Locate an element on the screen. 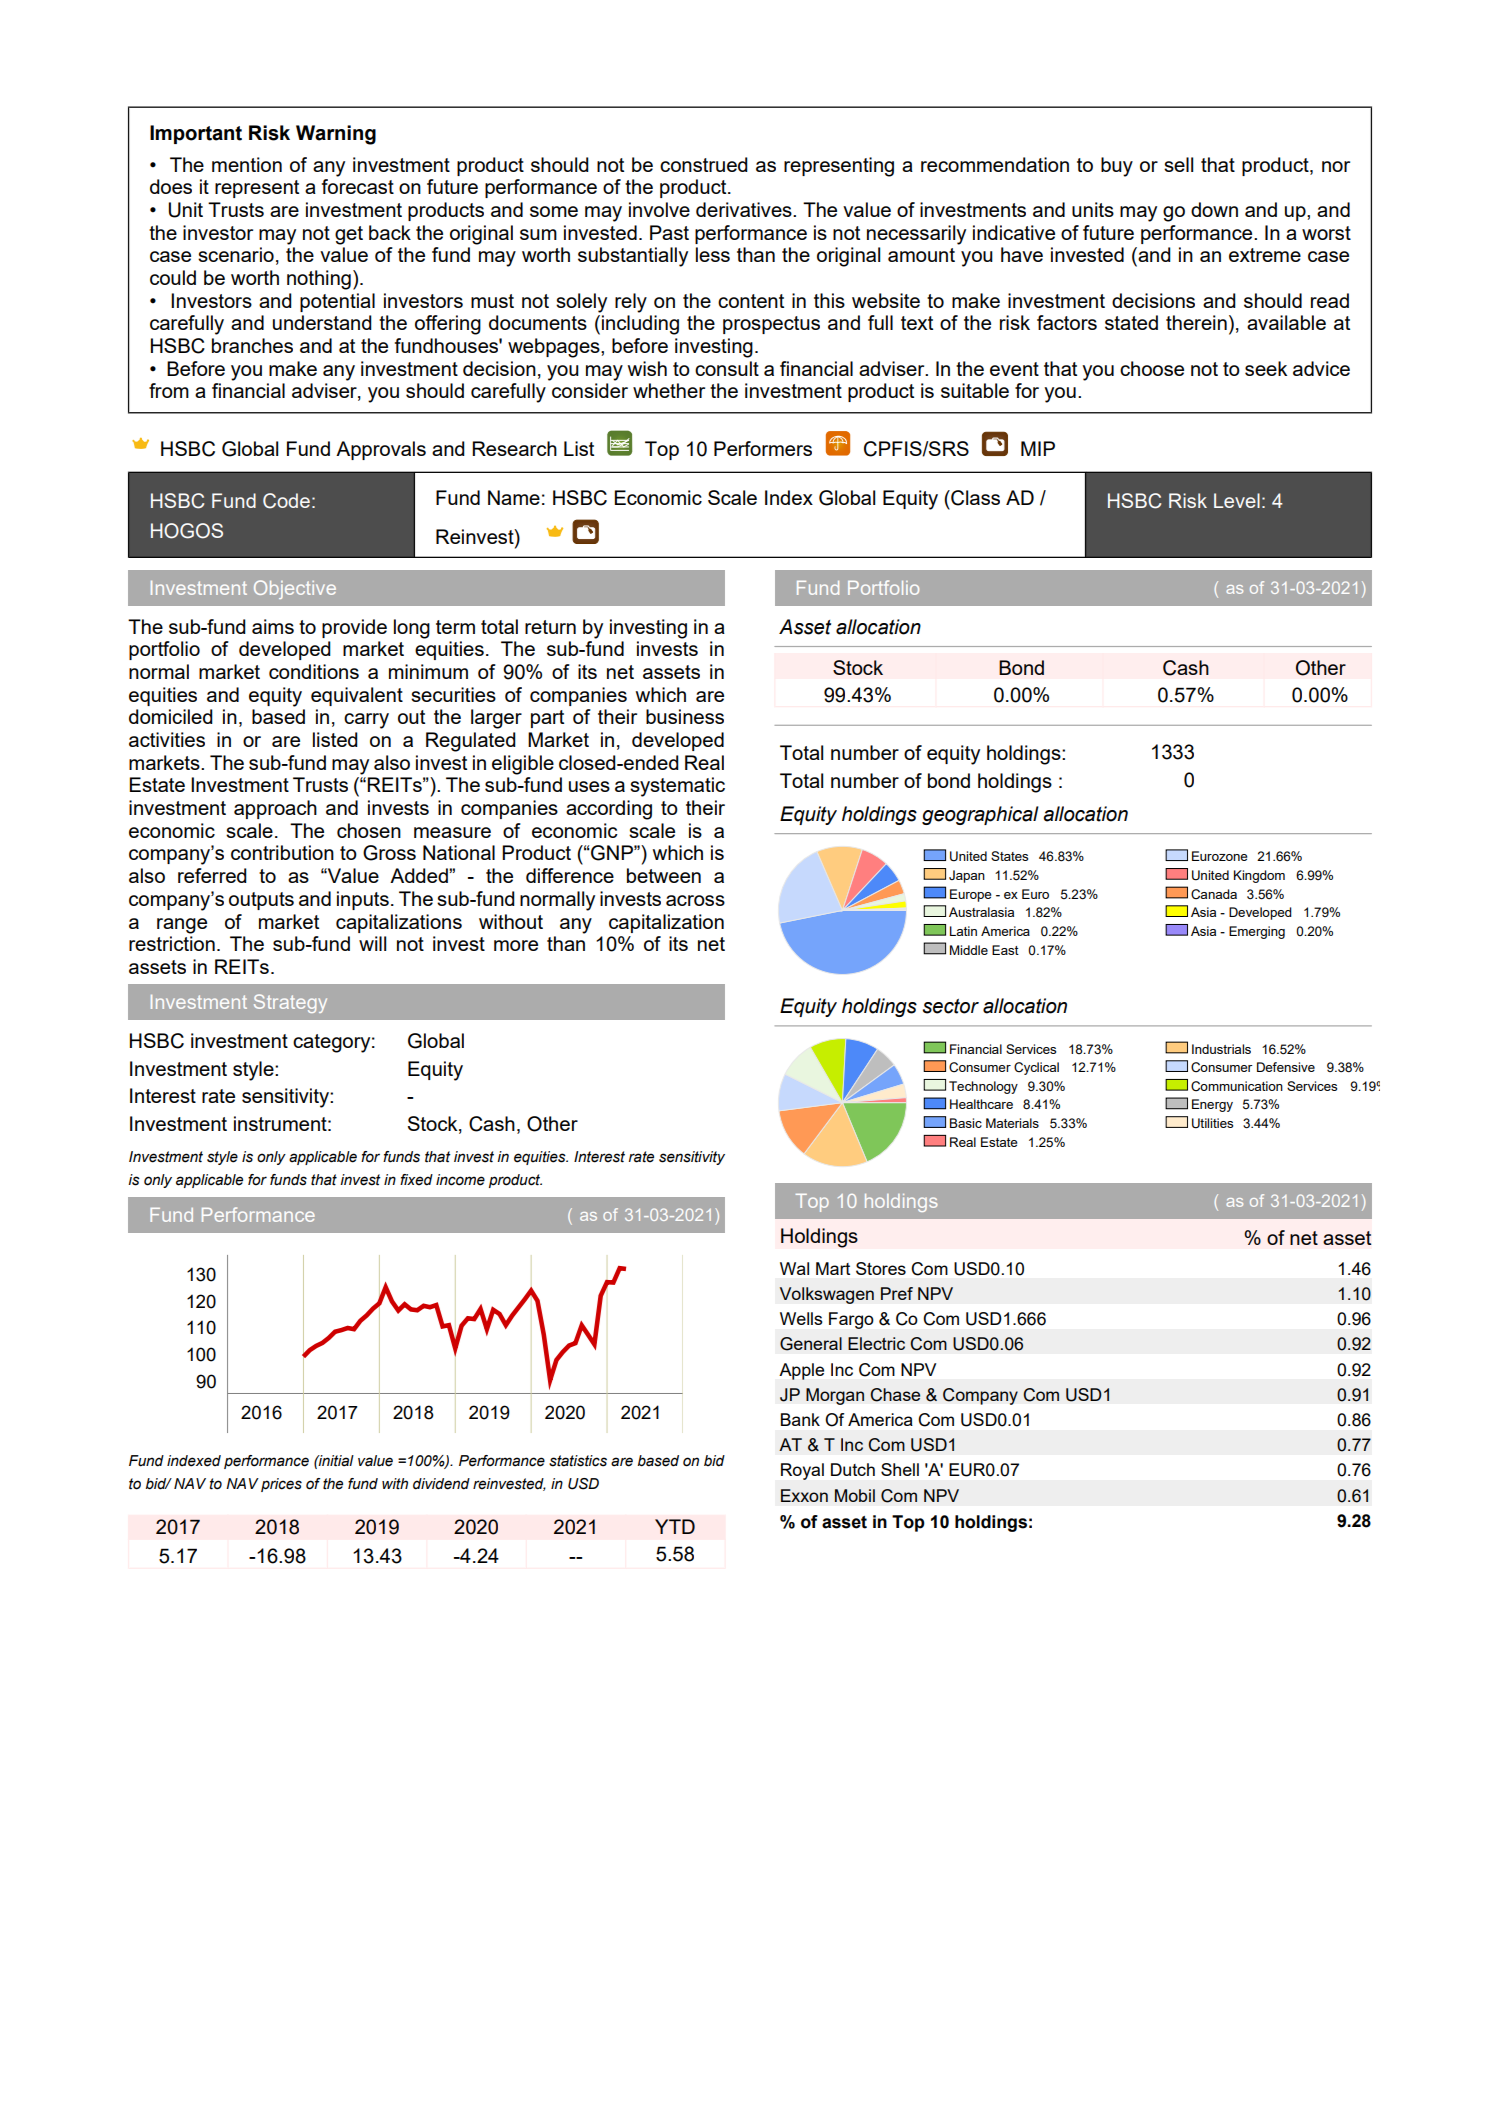 This screenshot has height=2122, width=1500. construed is located at coordinates (704, 164).
